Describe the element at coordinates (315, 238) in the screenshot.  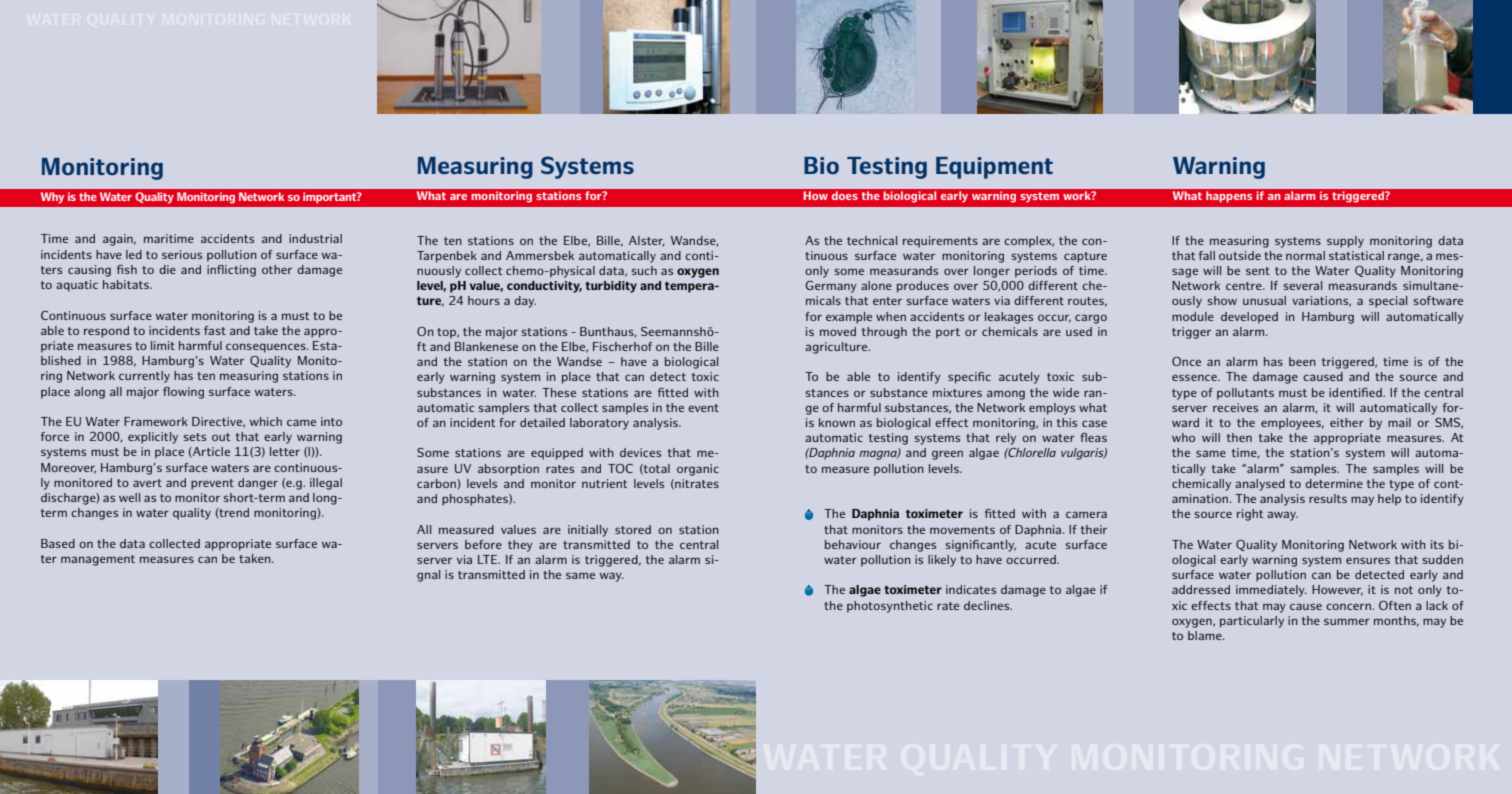
I see `industrial` at that location.
